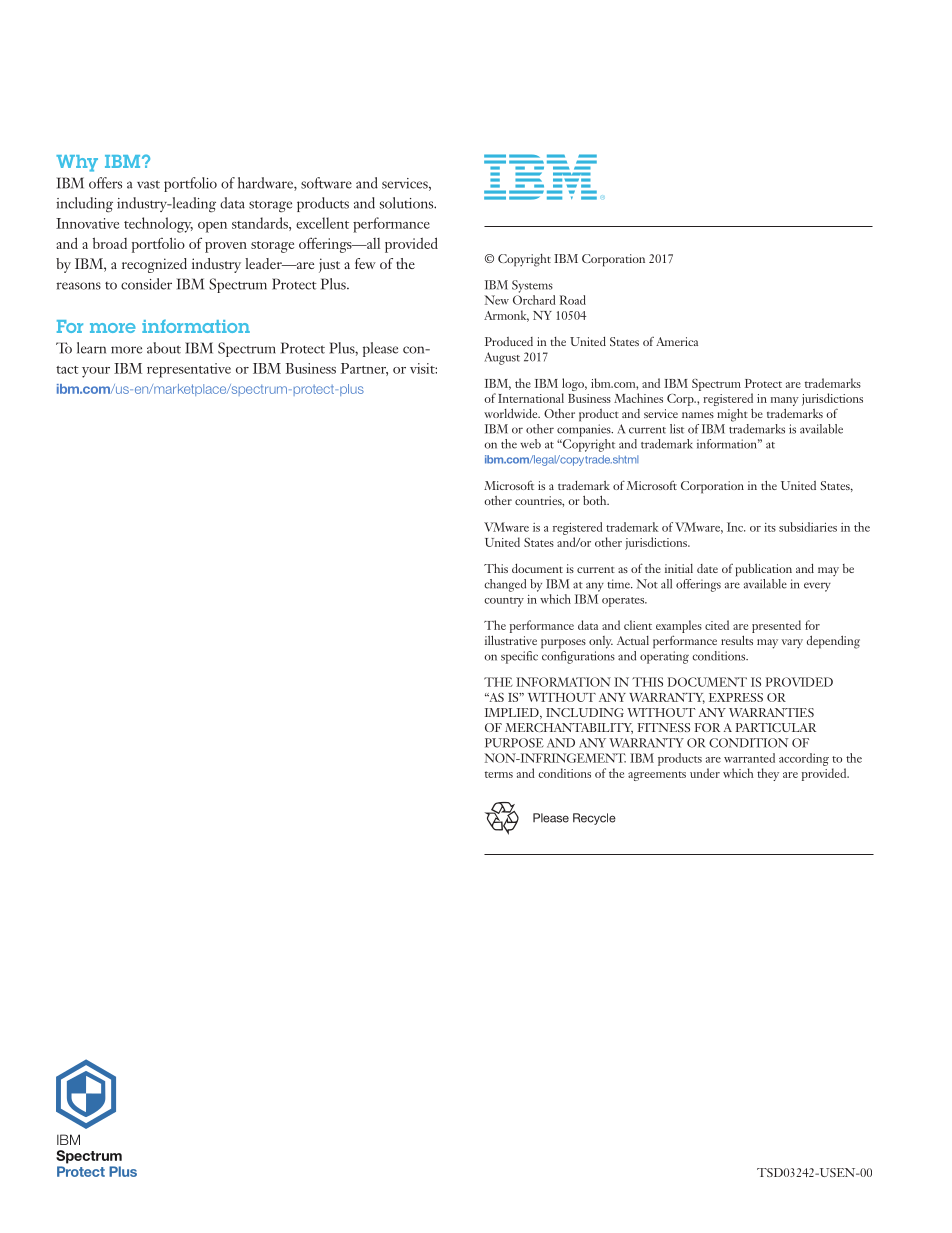 The image size is (952, 1233). Describe the element at coordinates (148, 184) in the document. I see `vast` at that location.
